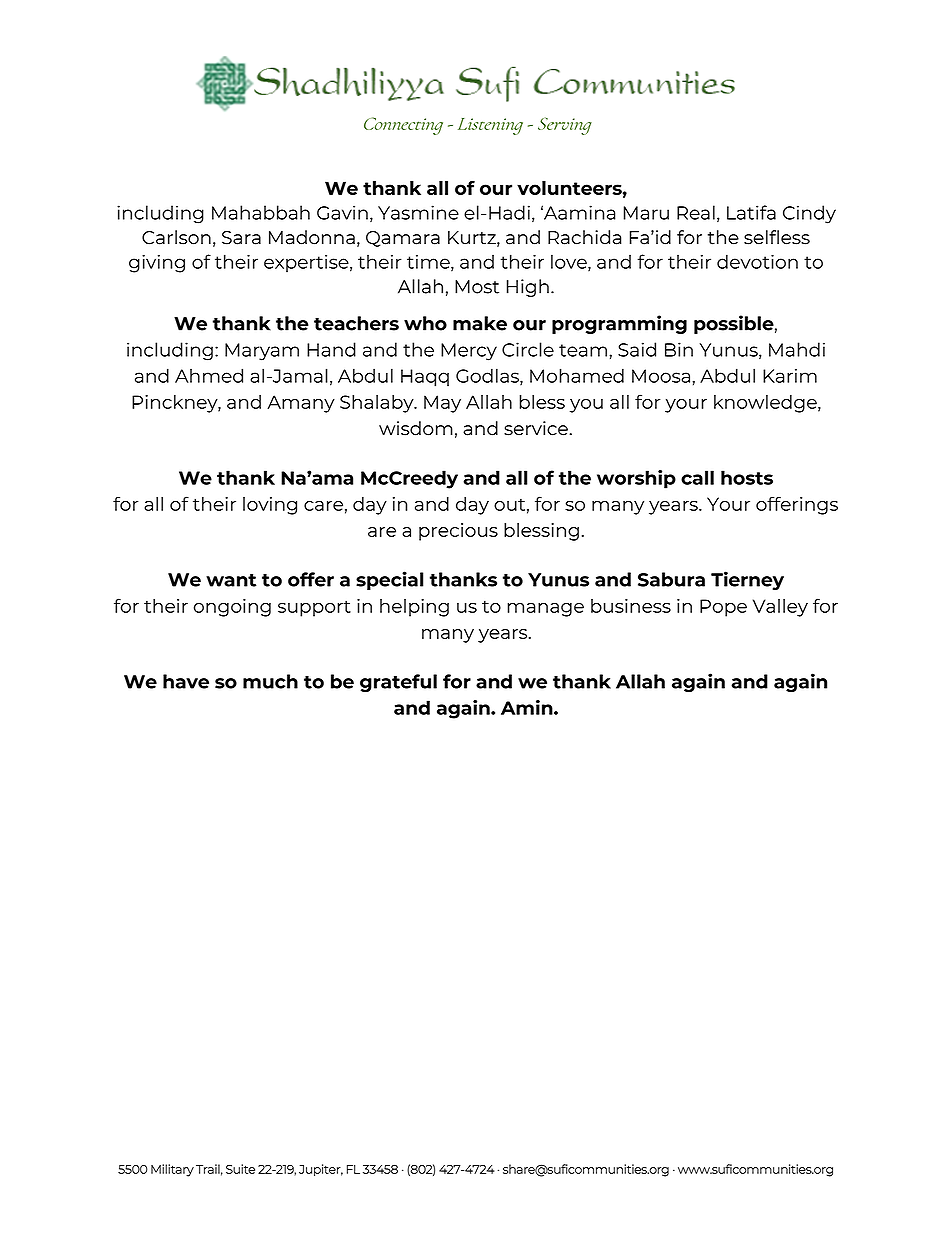 This page has width=952, height=1233. Describe the element at coordinates (398, 683) in the page. I see `grateful` at that location.
